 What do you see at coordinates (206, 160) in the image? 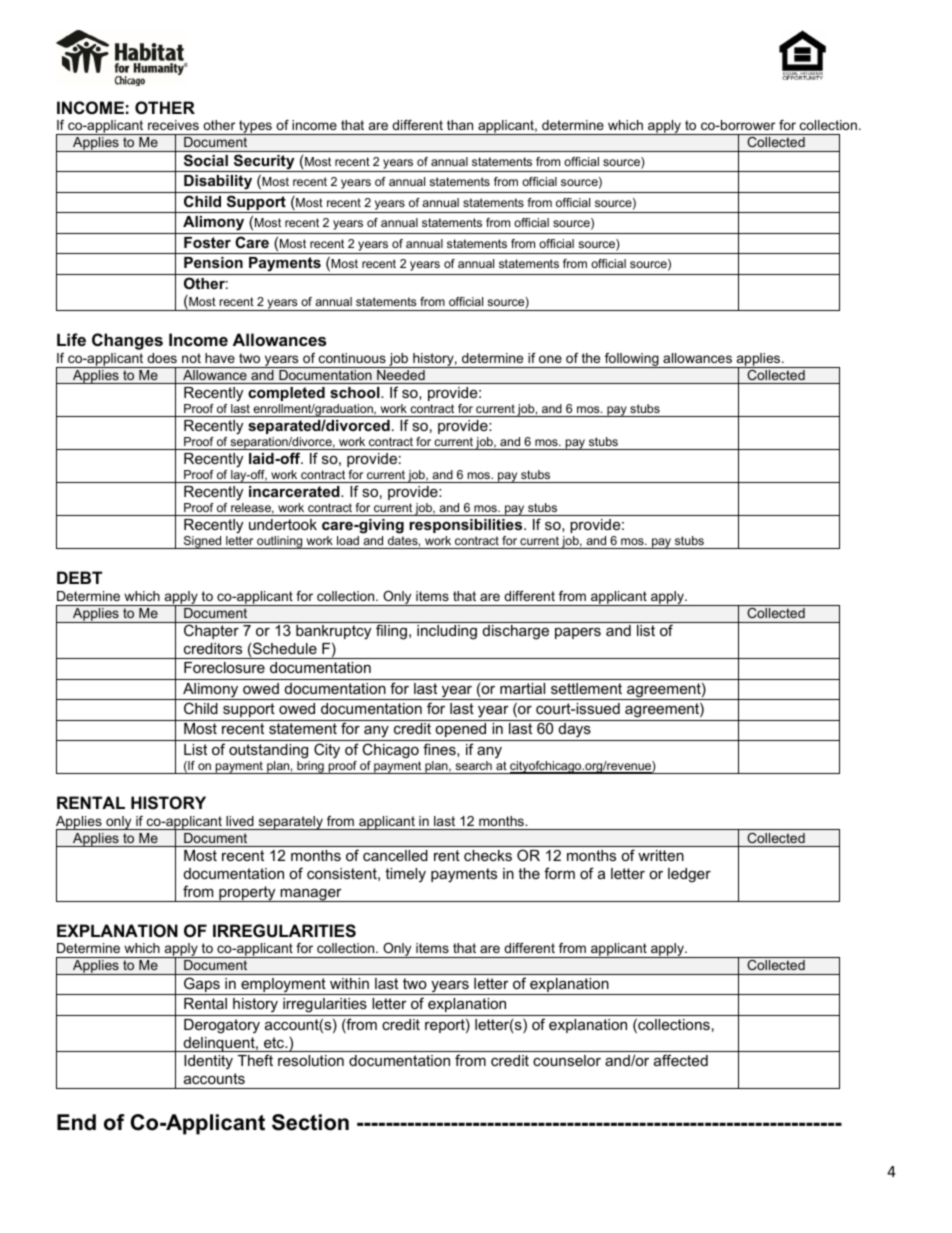
I see `Social` at bounding box center [206, 160].
